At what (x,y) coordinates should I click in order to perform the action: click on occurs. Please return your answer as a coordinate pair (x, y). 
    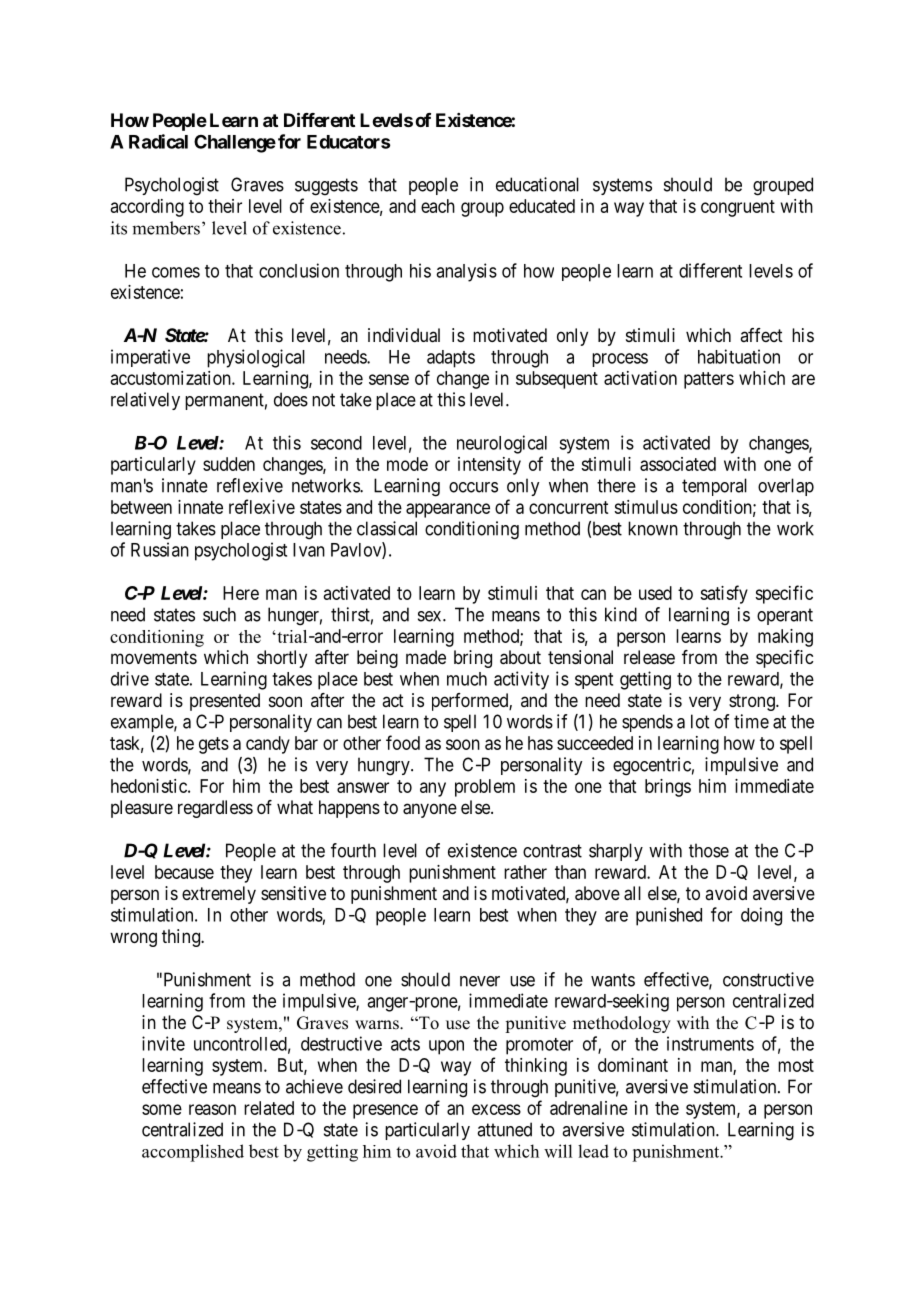
    Looking at the image, I should click on (473, 487).
